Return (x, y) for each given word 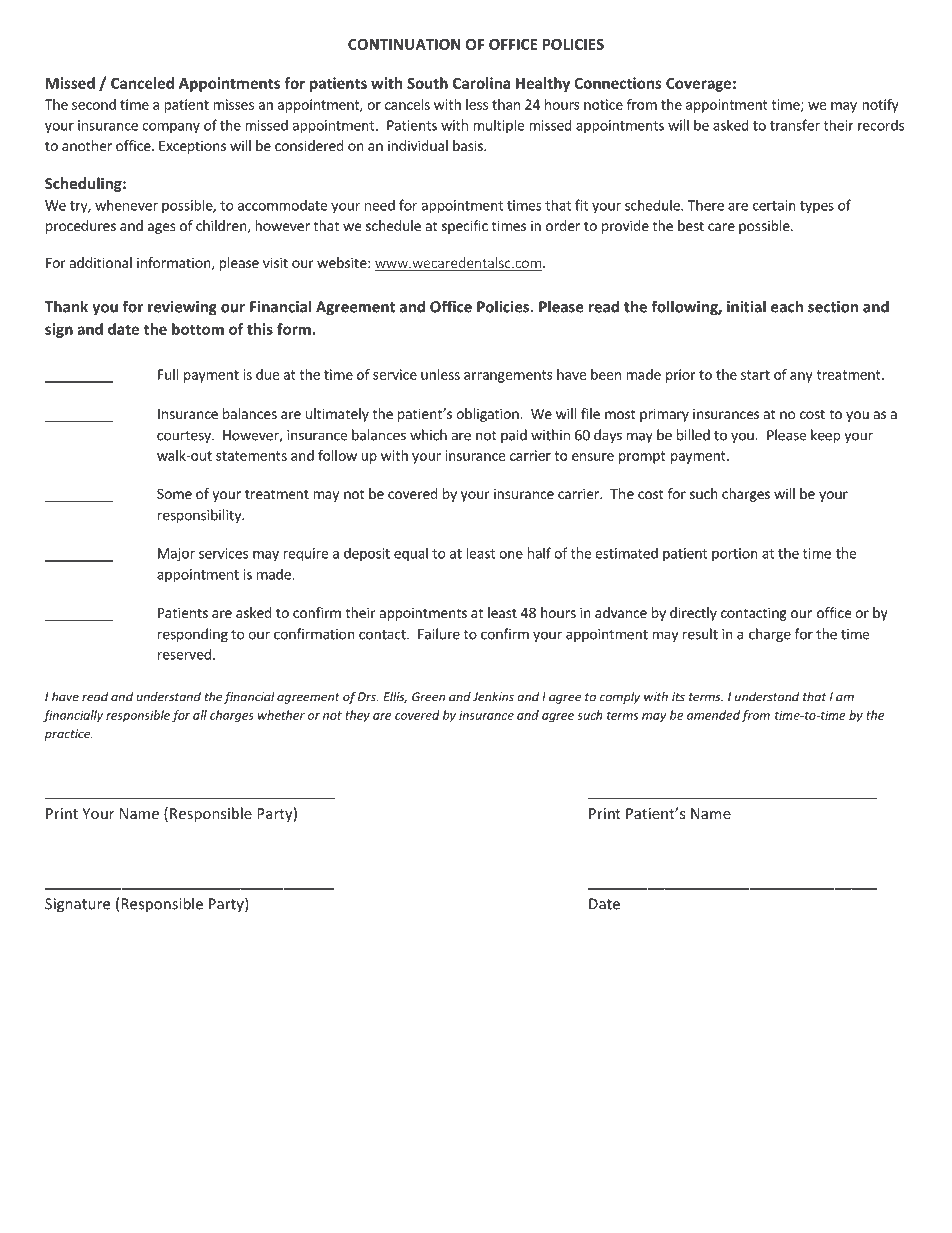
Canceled (142, 83)
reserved (184, 654)
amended (713, 715)
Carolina (481, 83)
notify (880, 106)
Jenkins (493, 697)
